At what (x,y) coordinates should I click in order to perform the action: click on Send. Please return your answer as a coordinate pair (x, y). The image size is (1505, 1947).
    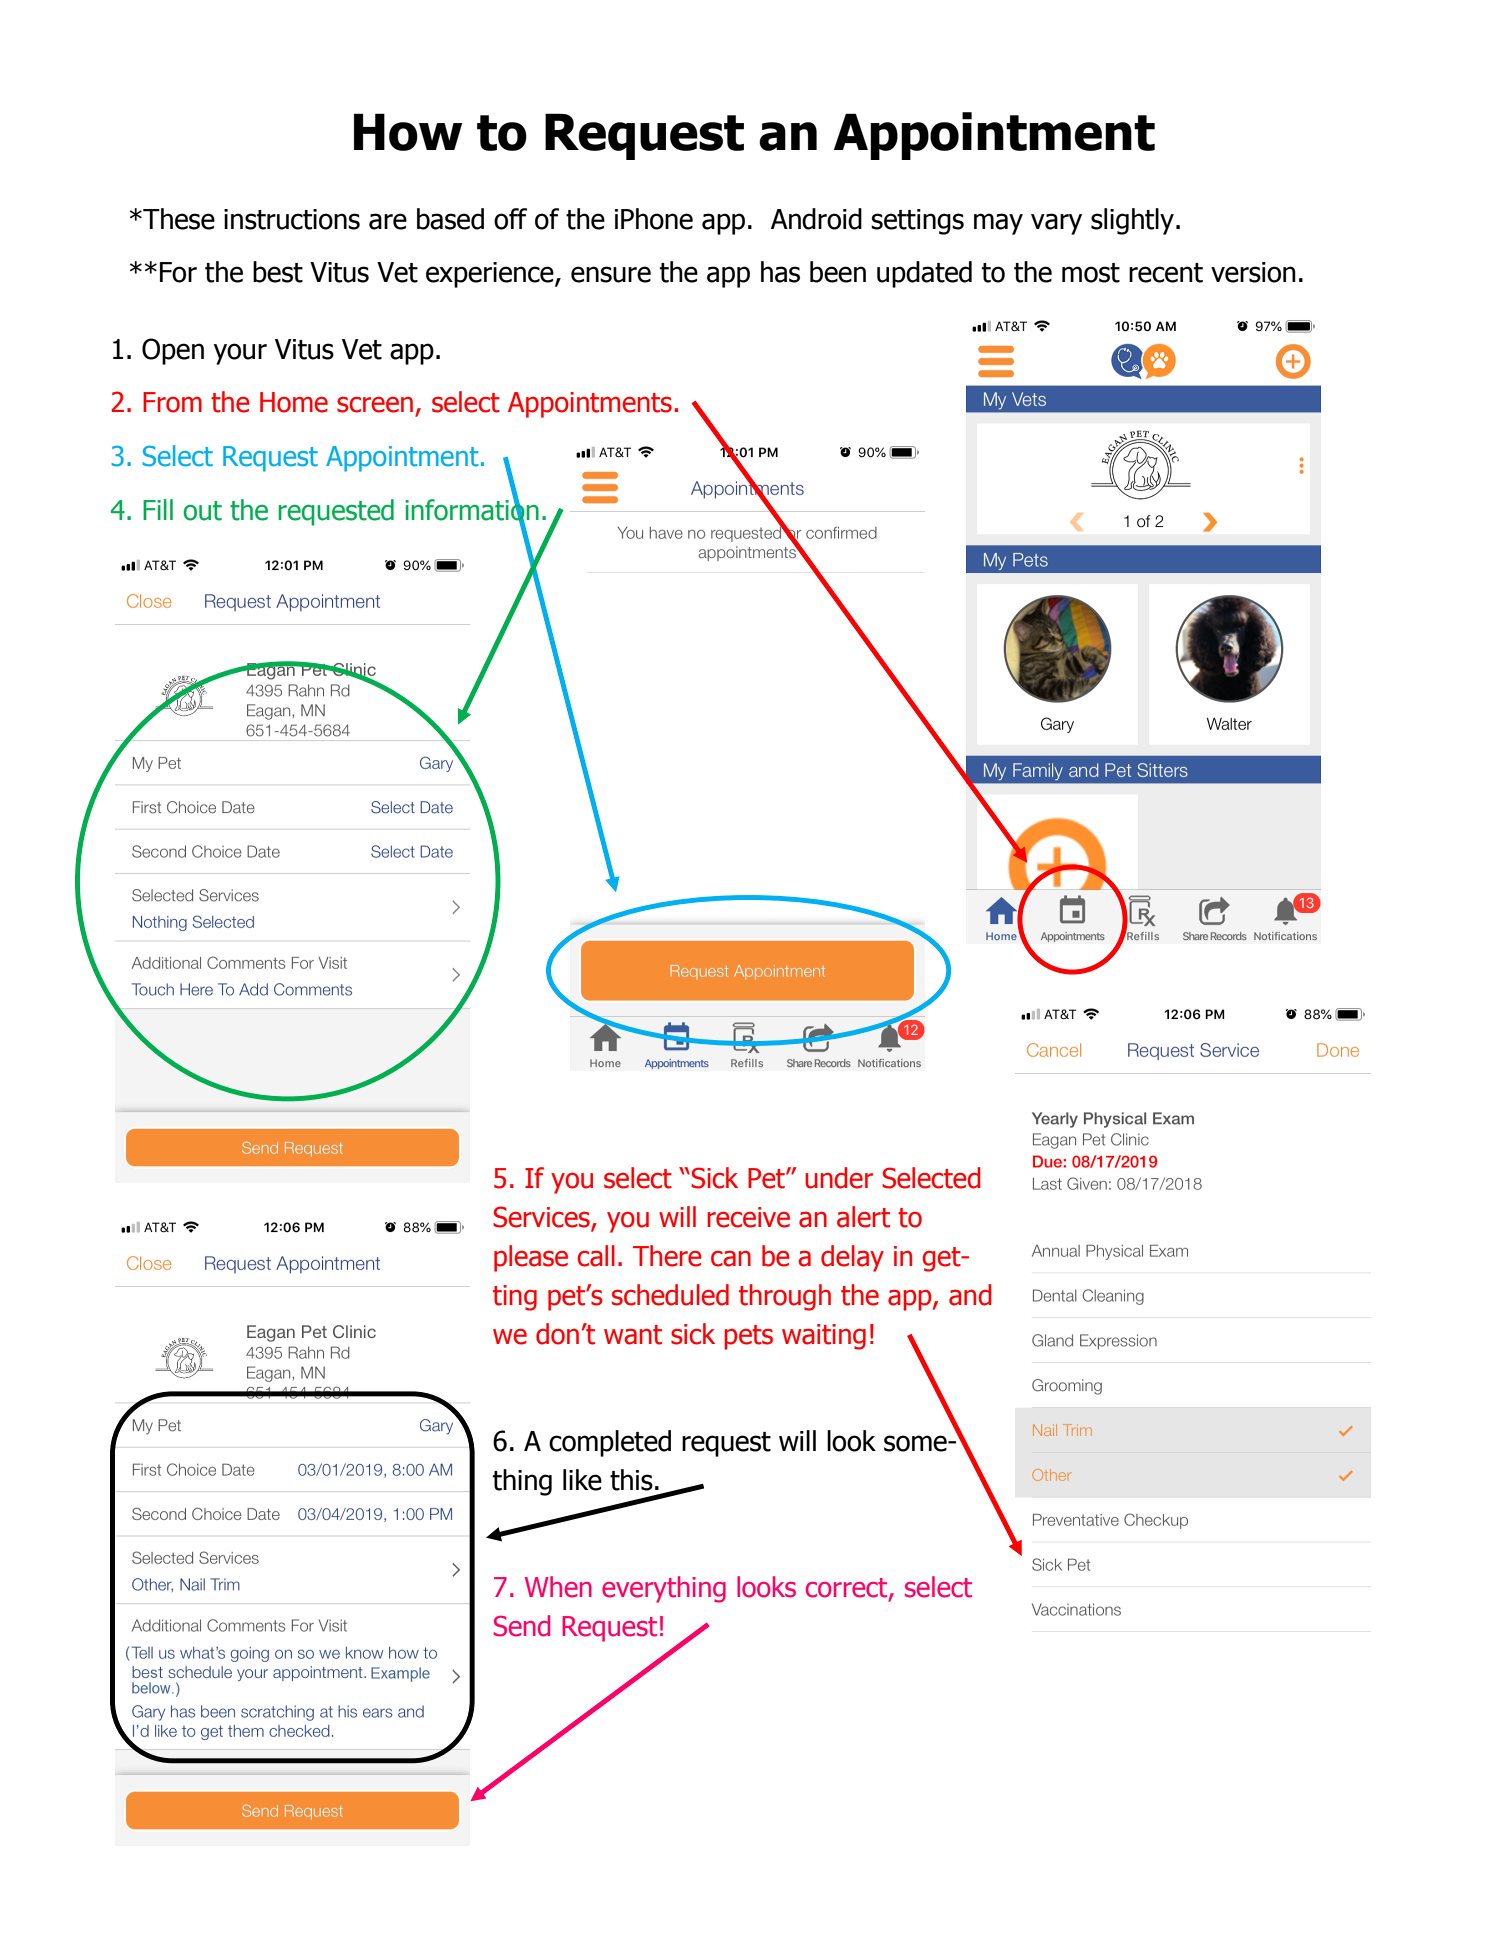
    Looking at the image, I should click on (521, 1626).
